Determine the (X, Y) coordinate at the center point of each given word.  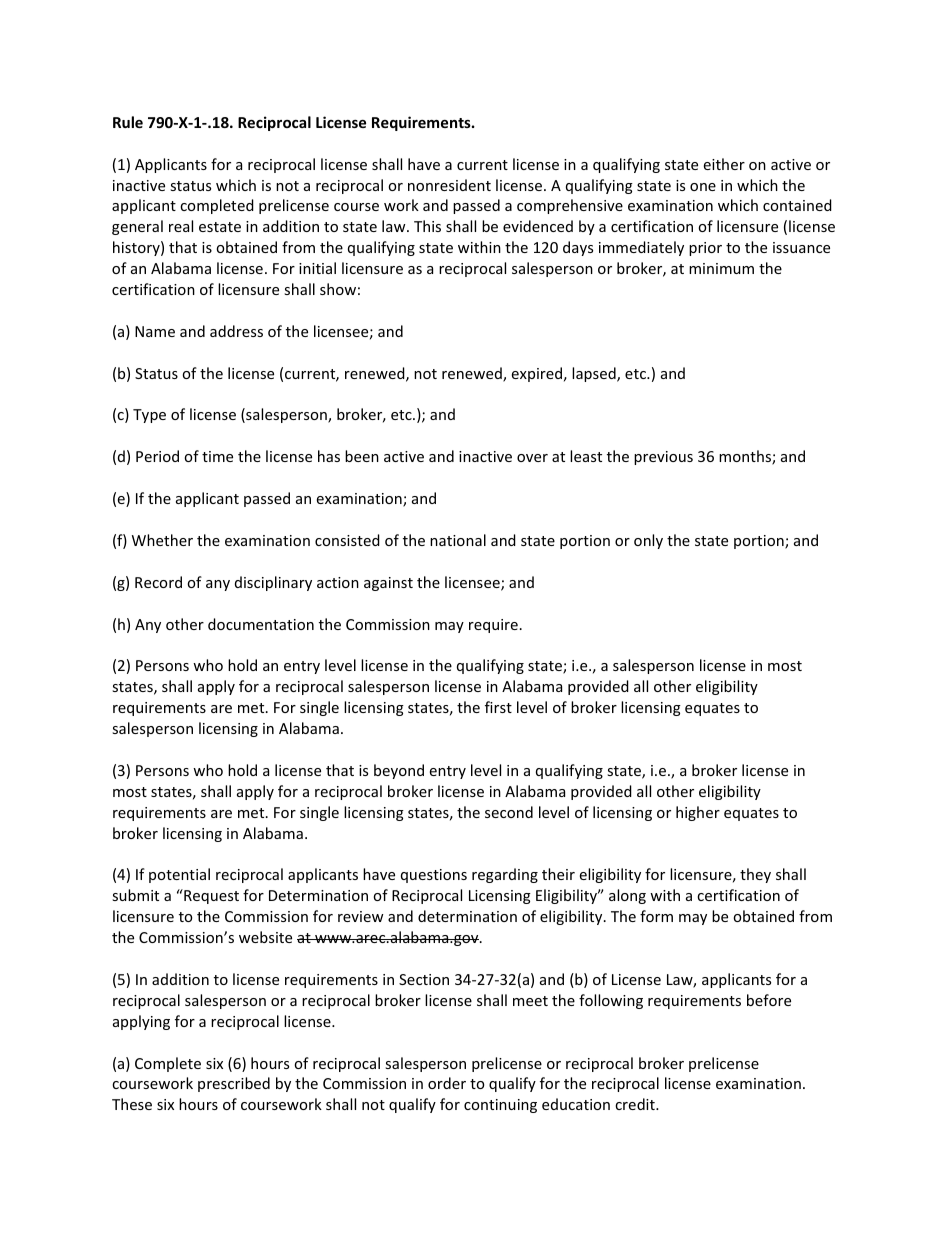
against (388, 584)
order (447, 1083)
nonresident (449, 185)
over (532, 458)
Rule (128, 122)
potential (179, 875)
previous (663, 458)
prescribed (234, 1084)
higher (698, 813)
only (648, 541)
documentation (261, 624)
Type (149, 416)
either (724, 164)
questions (434, 876)
